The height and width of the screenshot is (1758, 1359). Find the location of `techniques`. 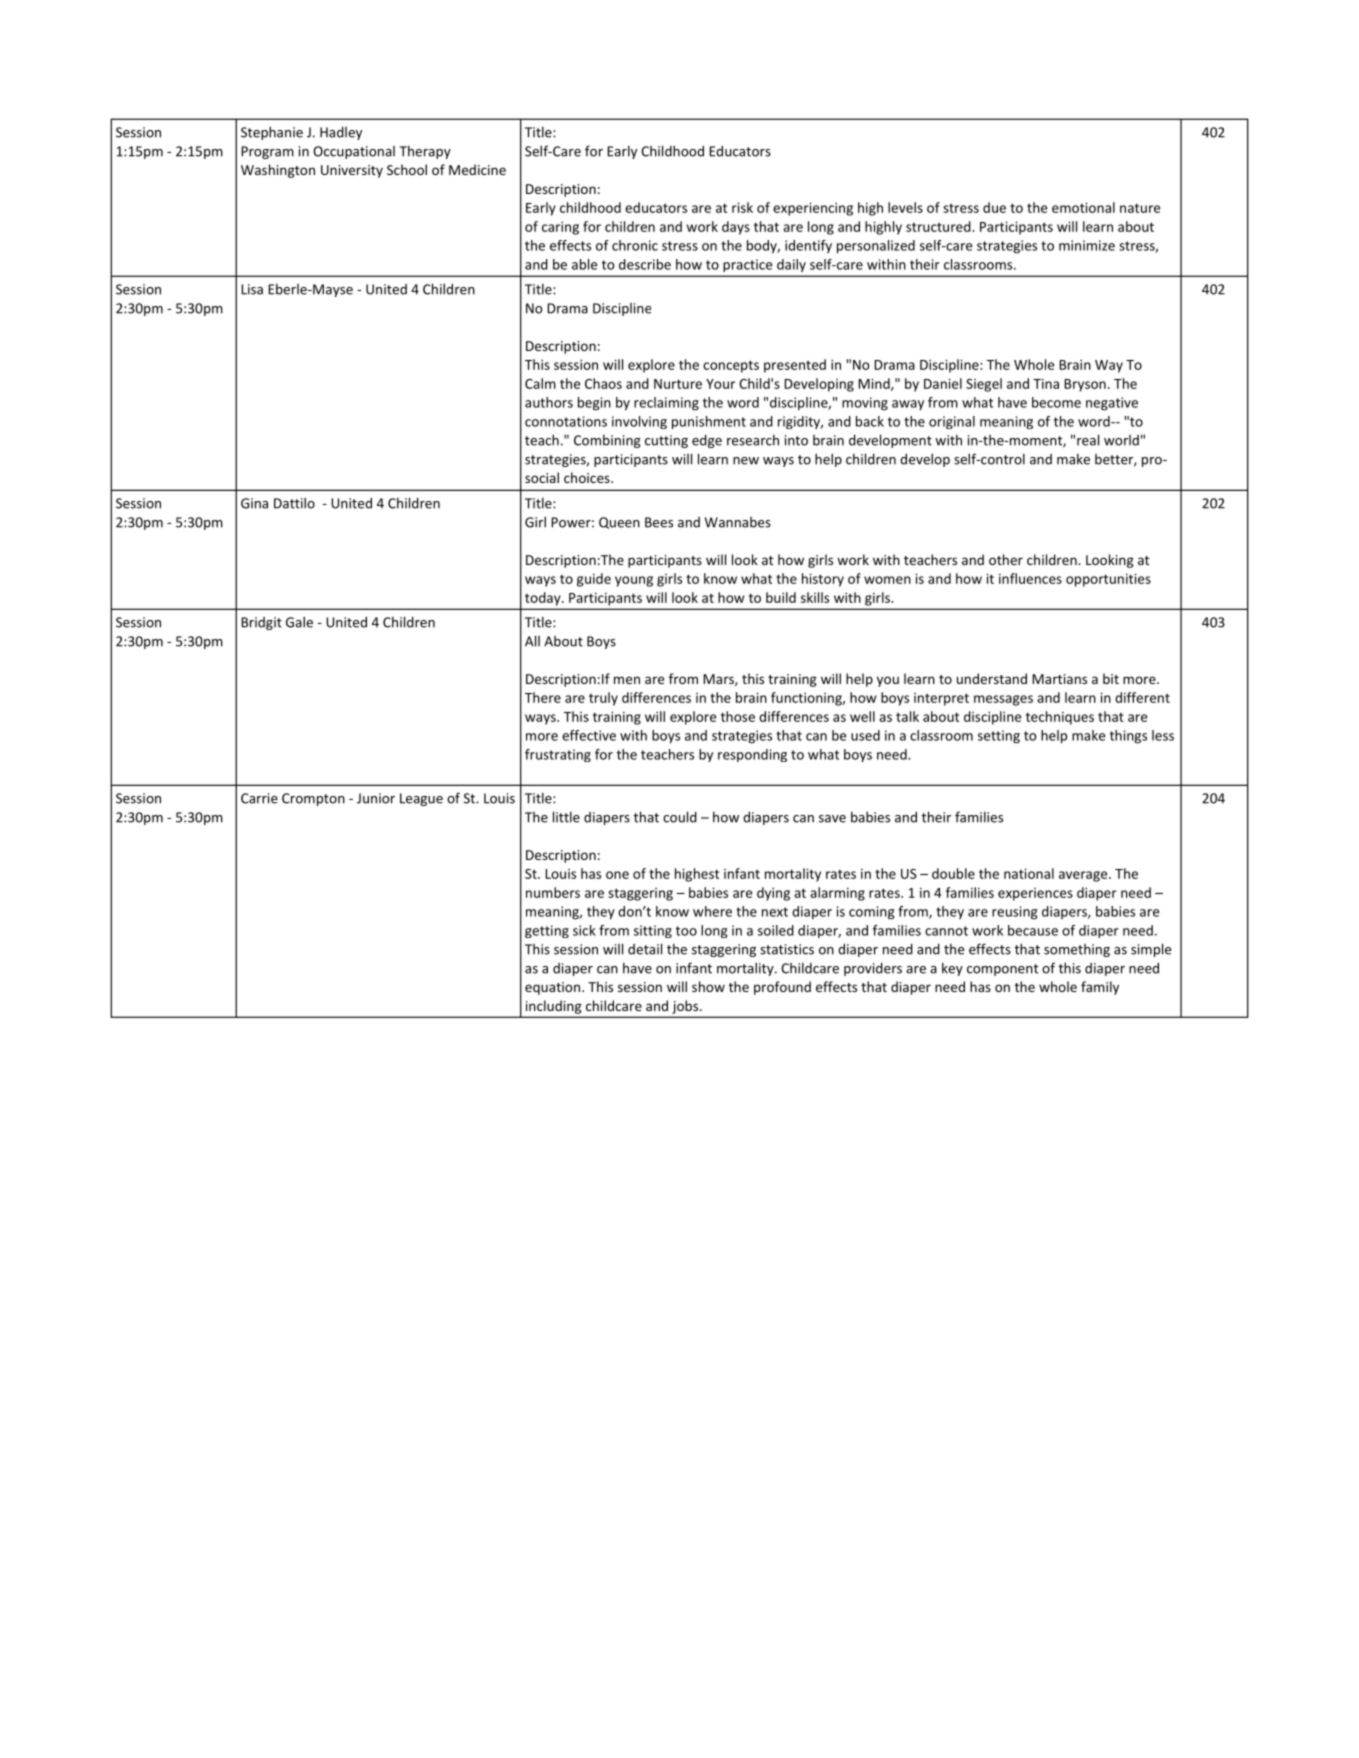

techniques is located at coordinates (1060, 718).
